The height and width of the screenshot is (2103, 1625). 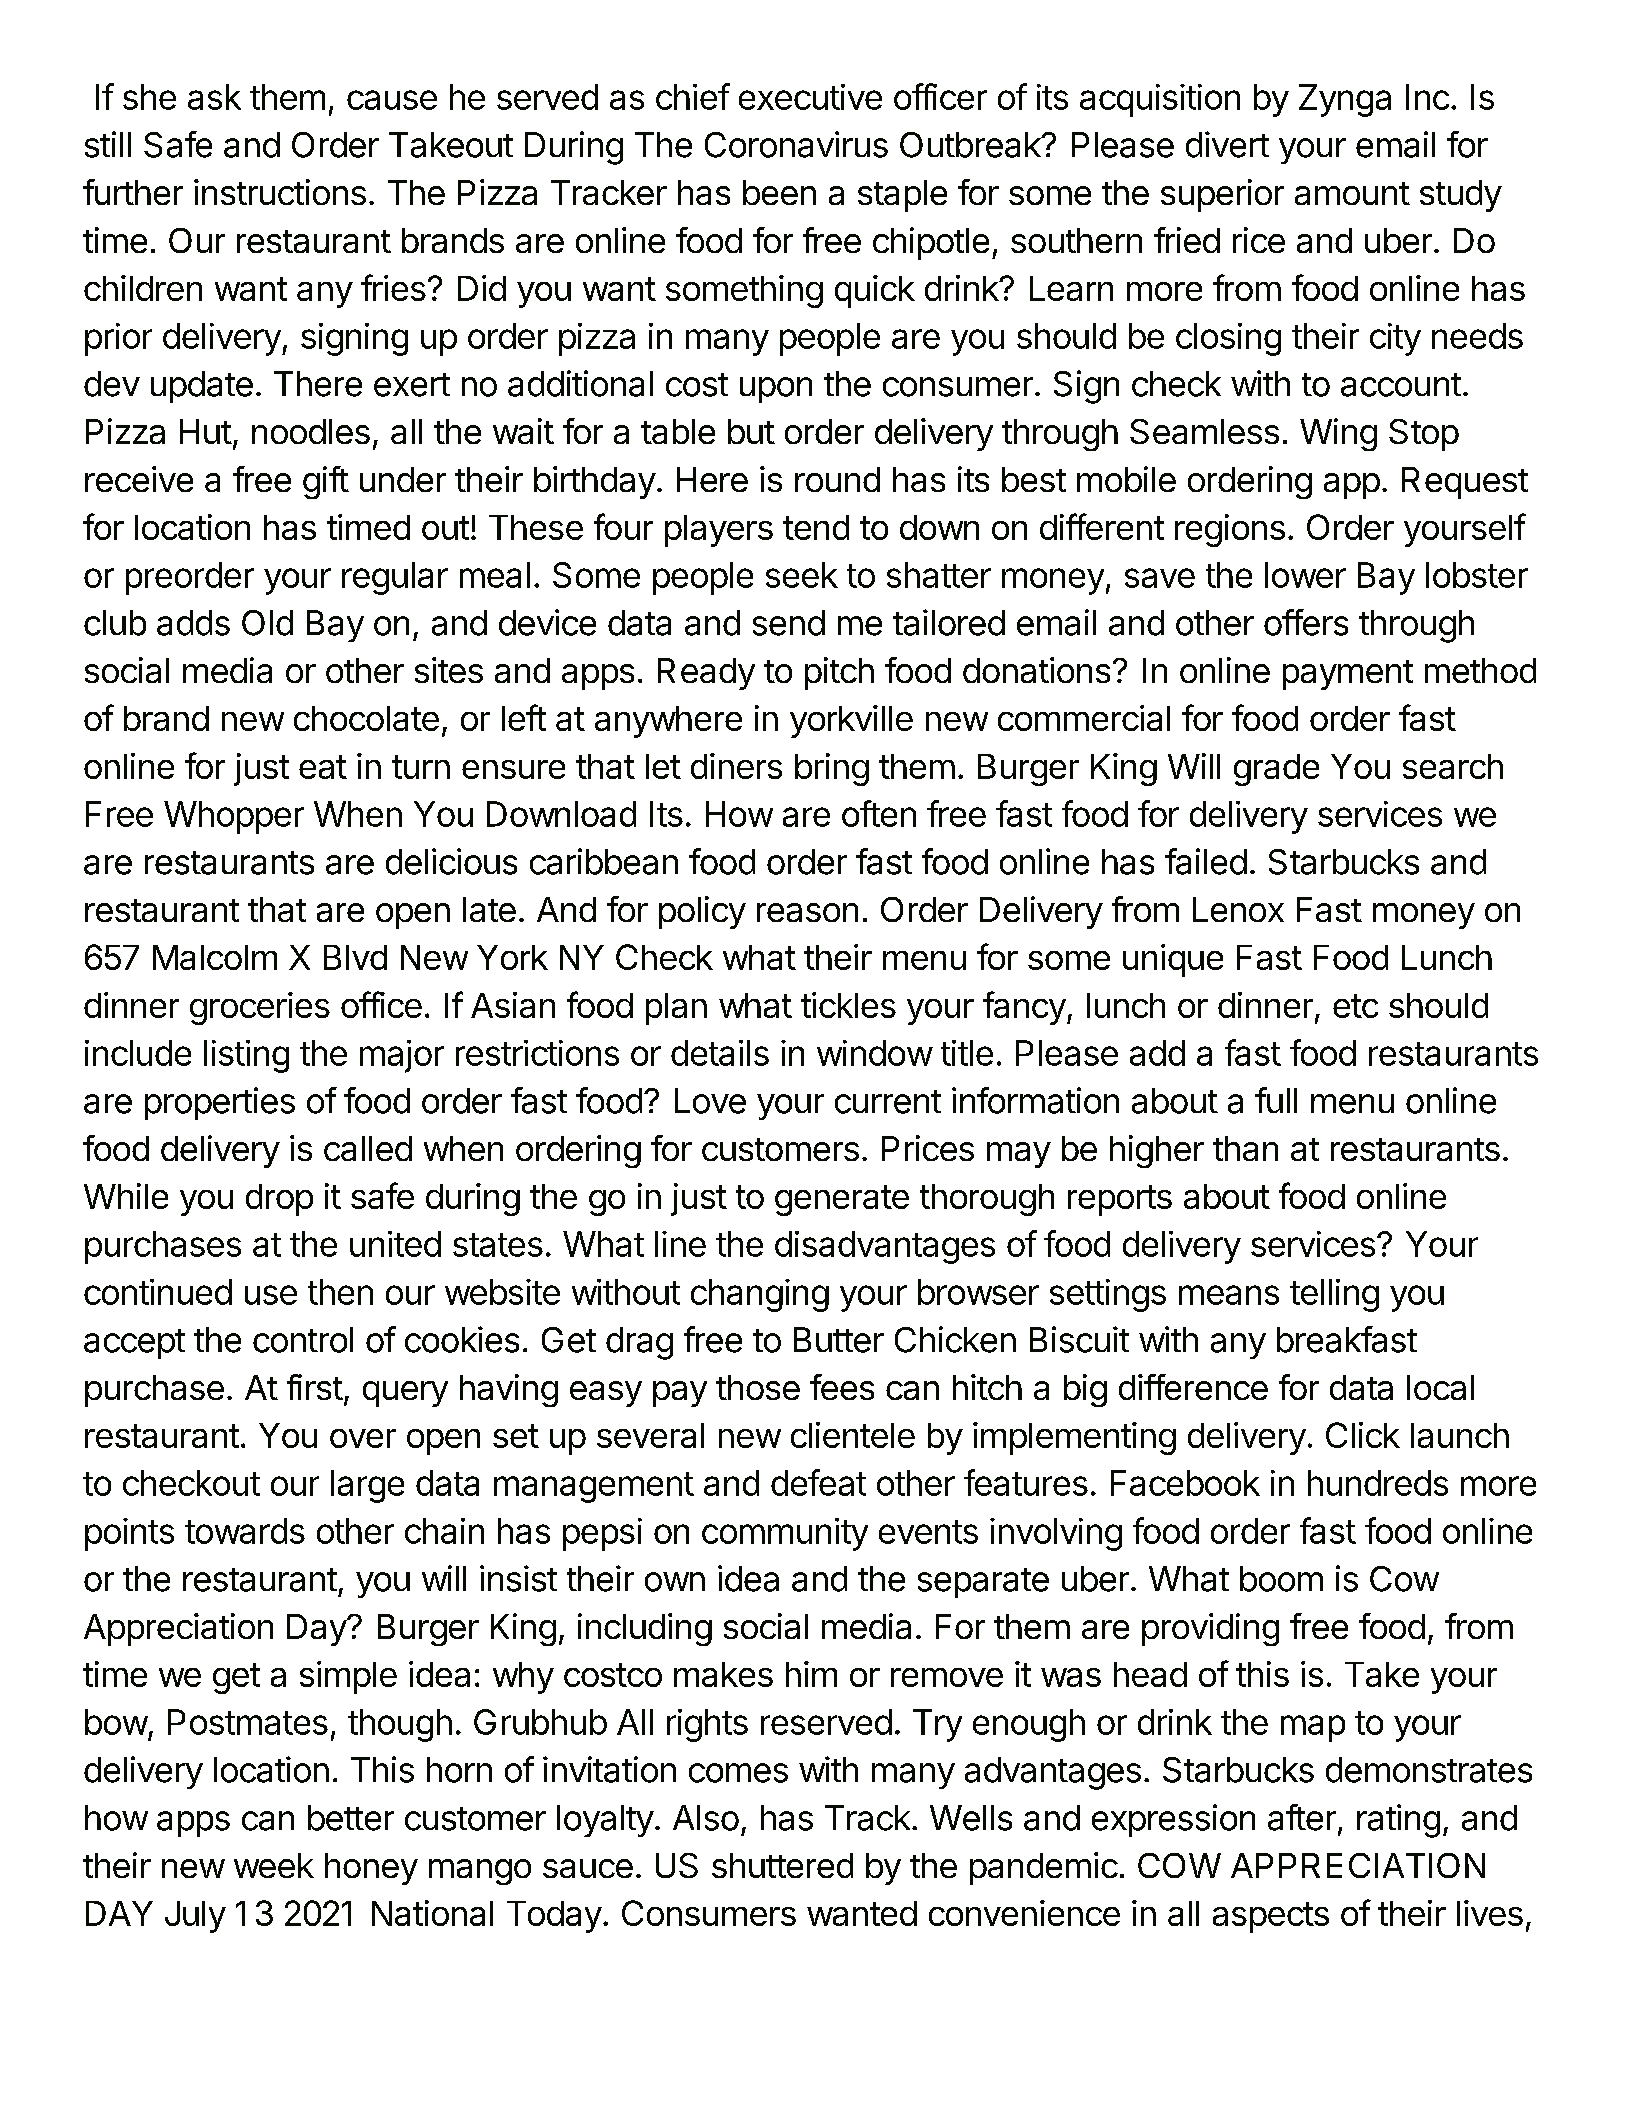 What do you see at coordinates (782, 1865) in the screenshot?
I see `shuttered` at bounding box center [782, 1865].
